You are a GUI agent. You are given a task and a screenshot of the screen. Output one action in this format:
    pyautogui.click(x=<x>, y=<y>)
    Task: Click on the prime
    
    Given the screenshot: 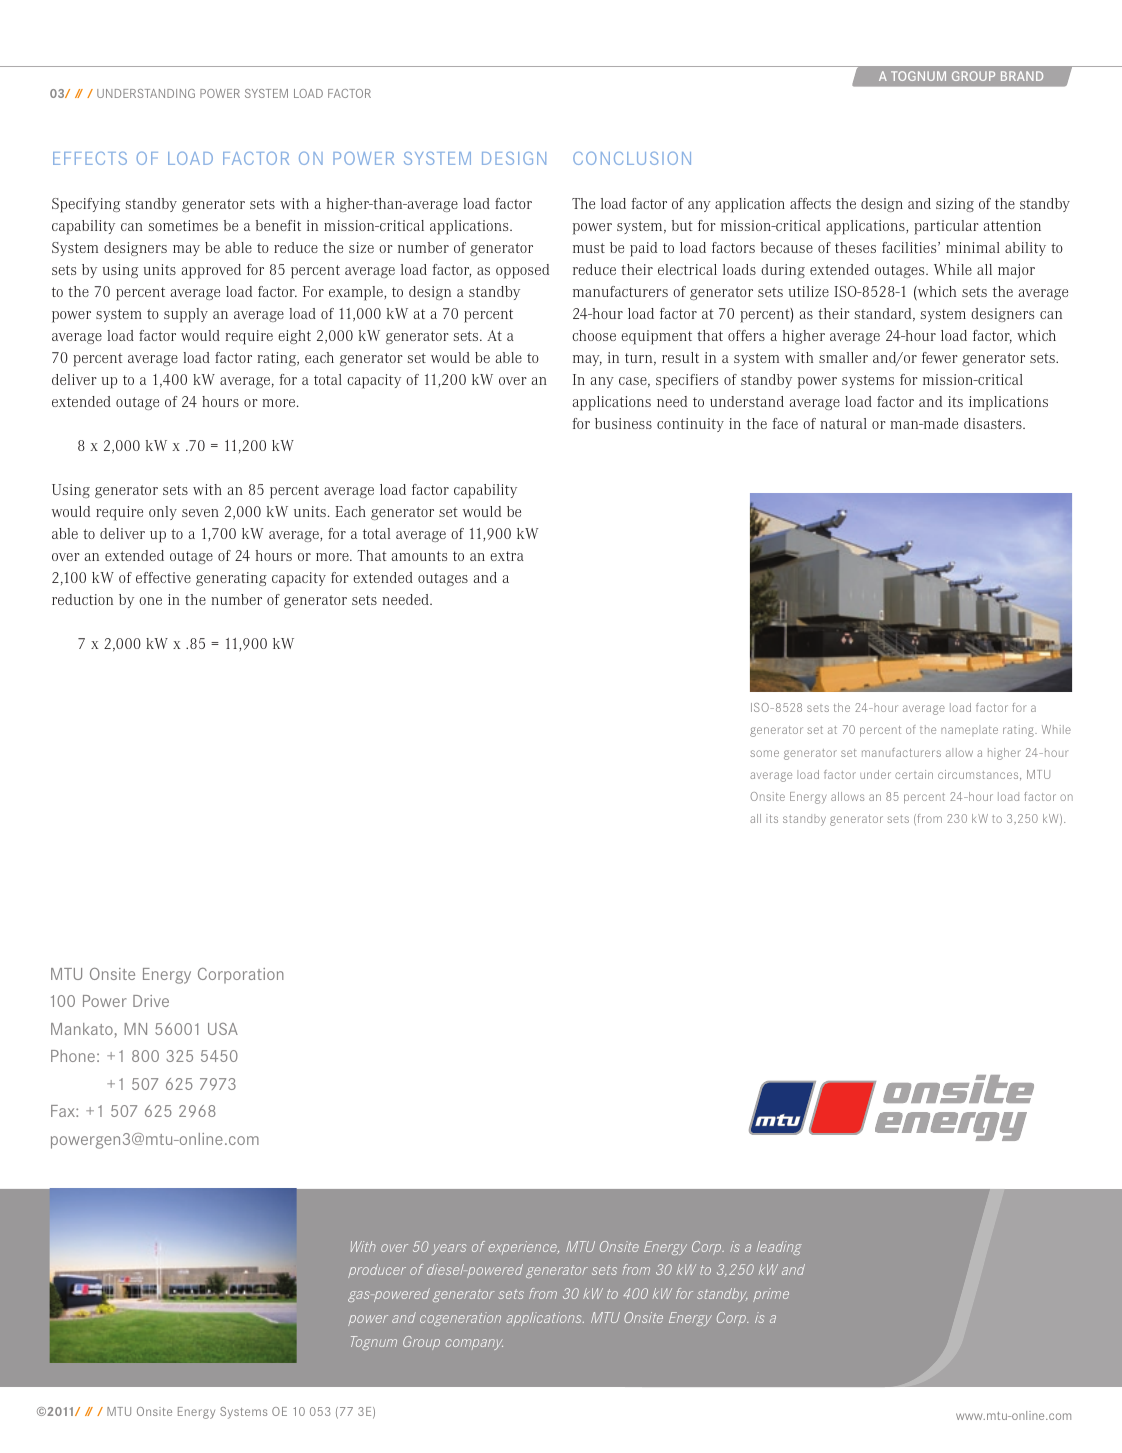 What is the action you would take?
    pyautogui.click(x=771, y=1295)
